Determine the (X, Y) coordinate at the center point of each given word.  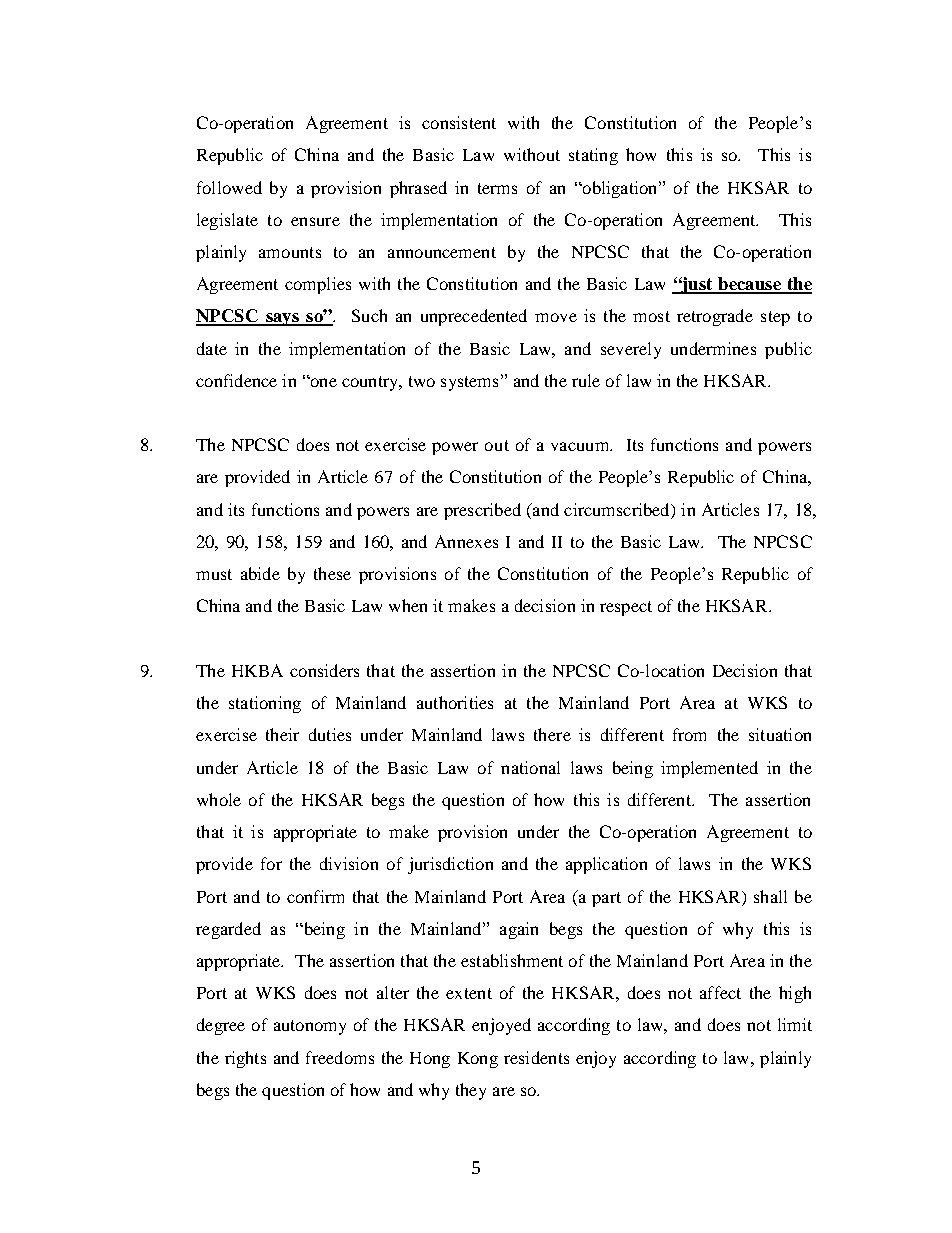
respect (626, 608)
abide (260, 573)
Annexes (466, 541)
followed (229, 187)
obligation (620, 189)
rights (245, 1059)
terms (497, 188)
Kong (478, 1060)
